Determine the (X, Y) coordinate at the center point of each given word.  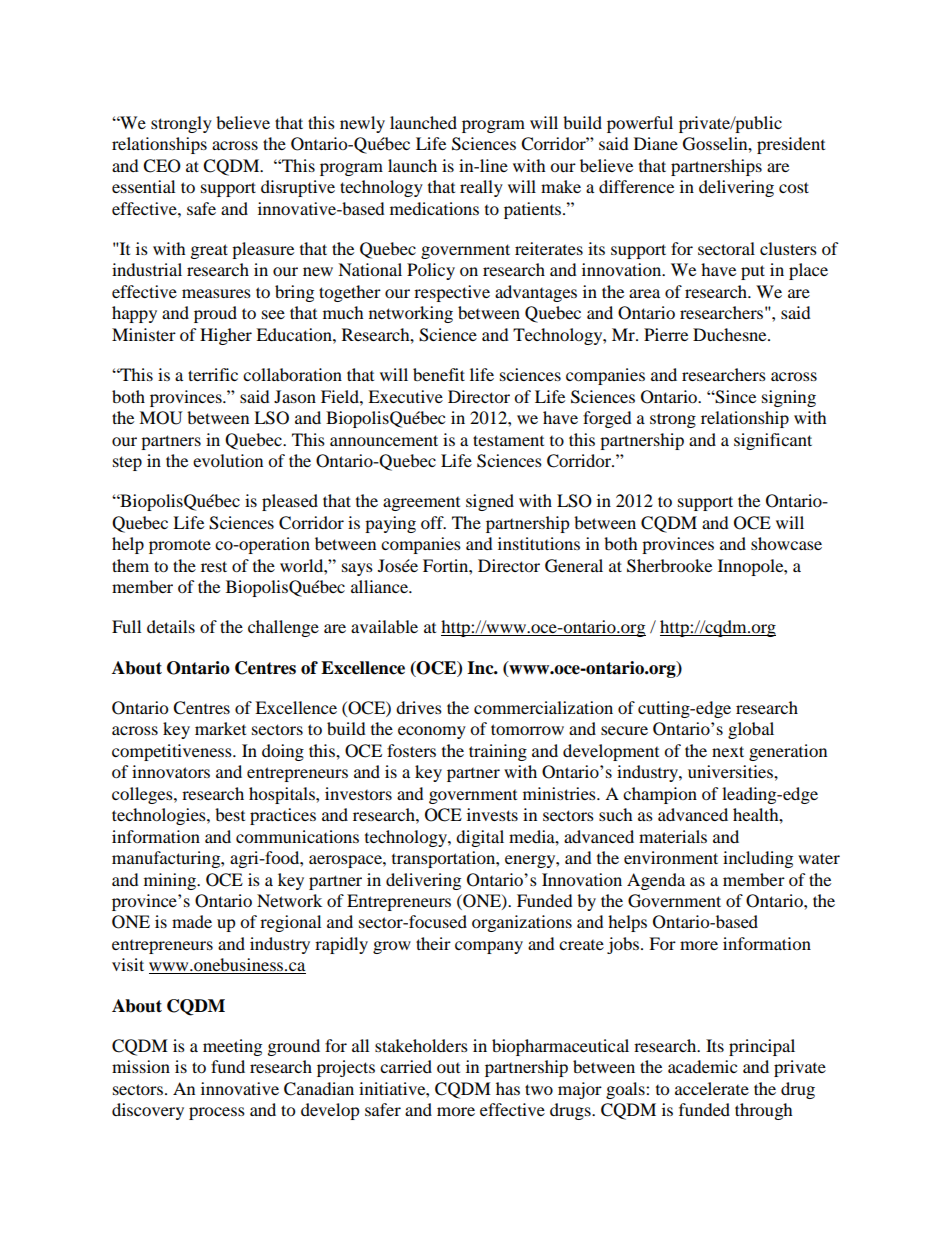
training (498, 752)
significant (773, 441)
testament (508, 440)
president (791, 145)
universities (731, 771)
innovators (171, 771)
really (481, 188)
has (508, 1088)
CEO (162, 166)
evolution (228, 460)
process (217, 1113)
